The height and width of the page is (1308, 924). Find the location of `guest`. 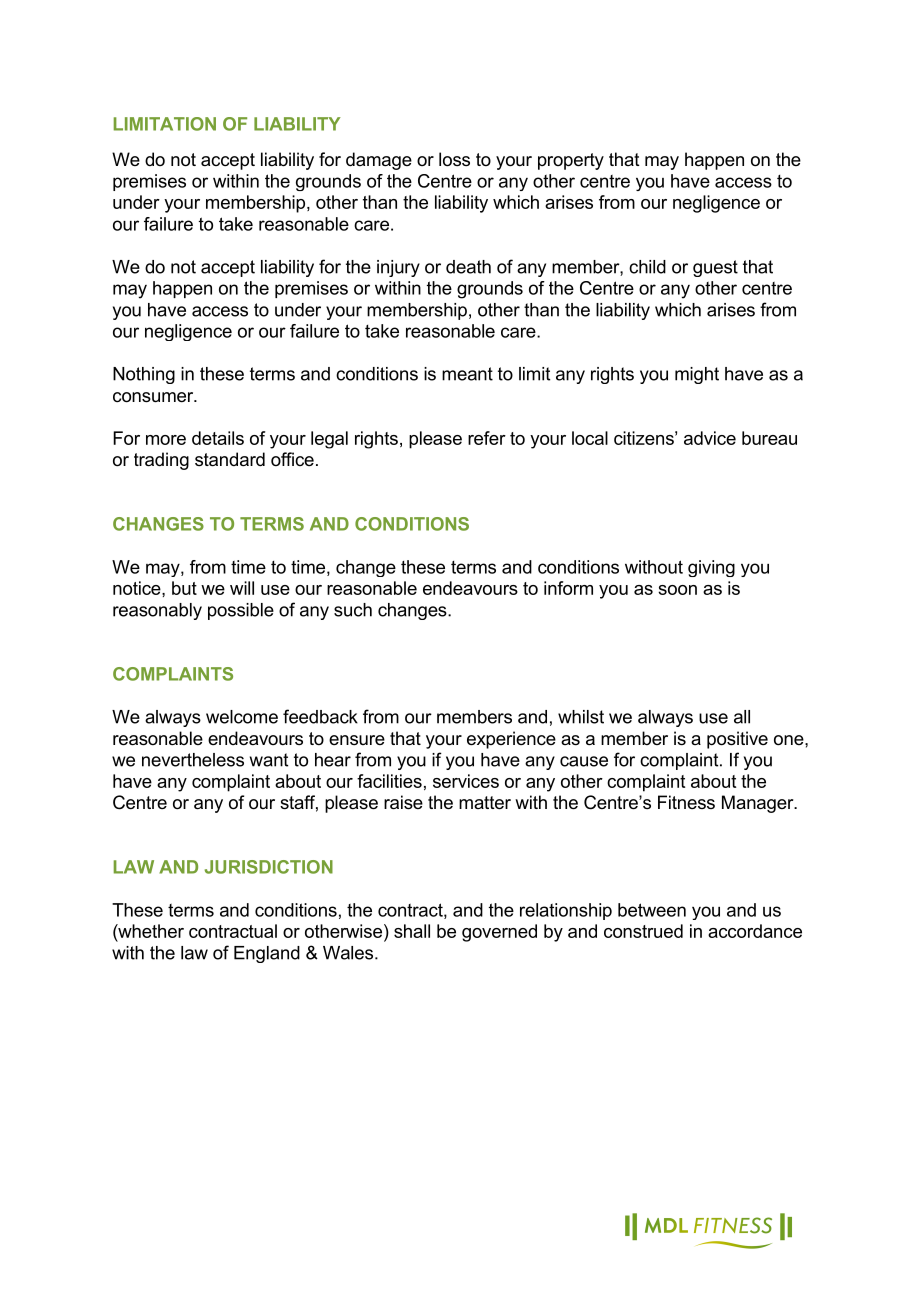

guest is located at coordinates (715, 268).
